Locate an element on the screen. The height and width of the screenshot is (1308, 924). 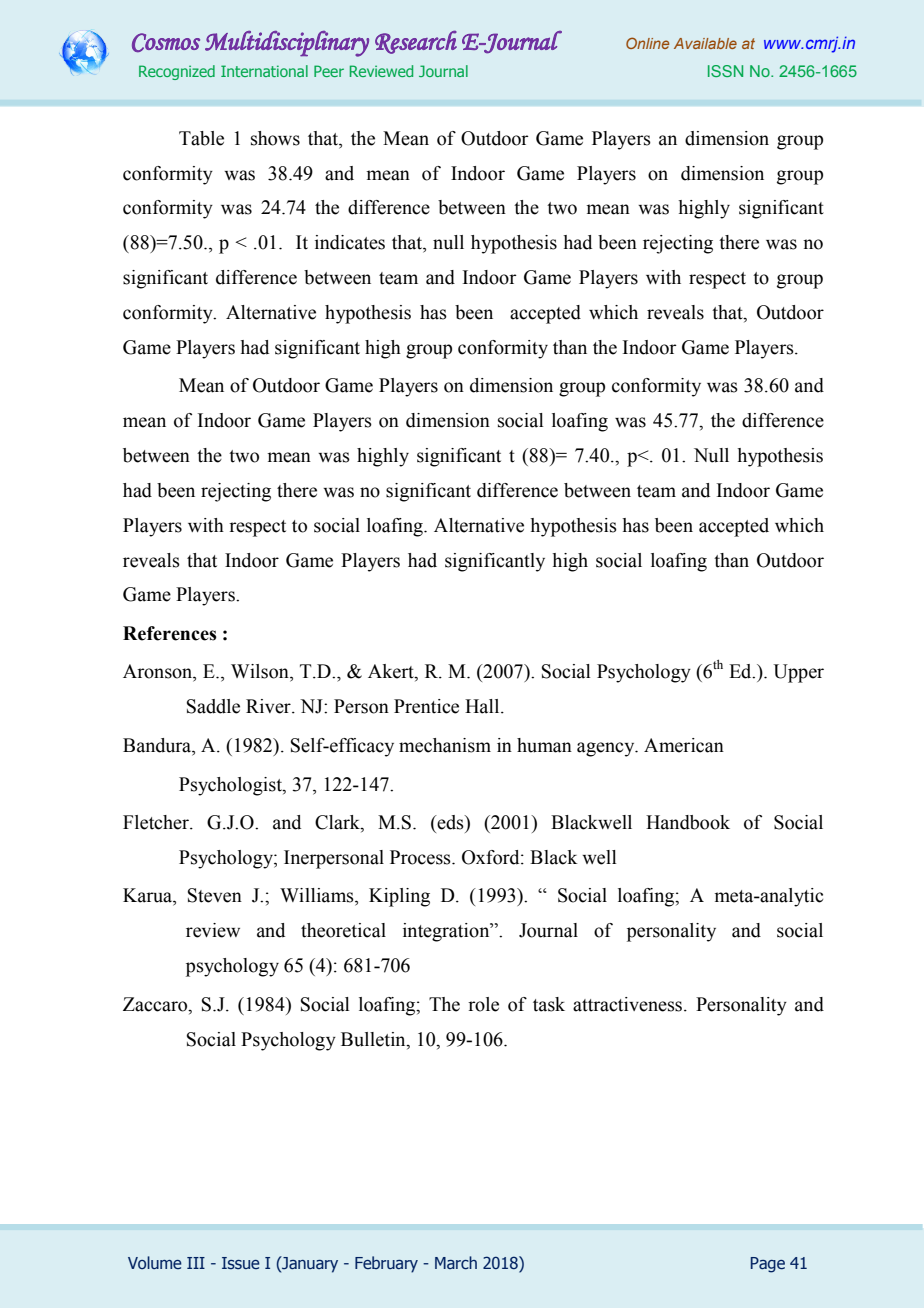
eds is located at coordinates (450, 822).
